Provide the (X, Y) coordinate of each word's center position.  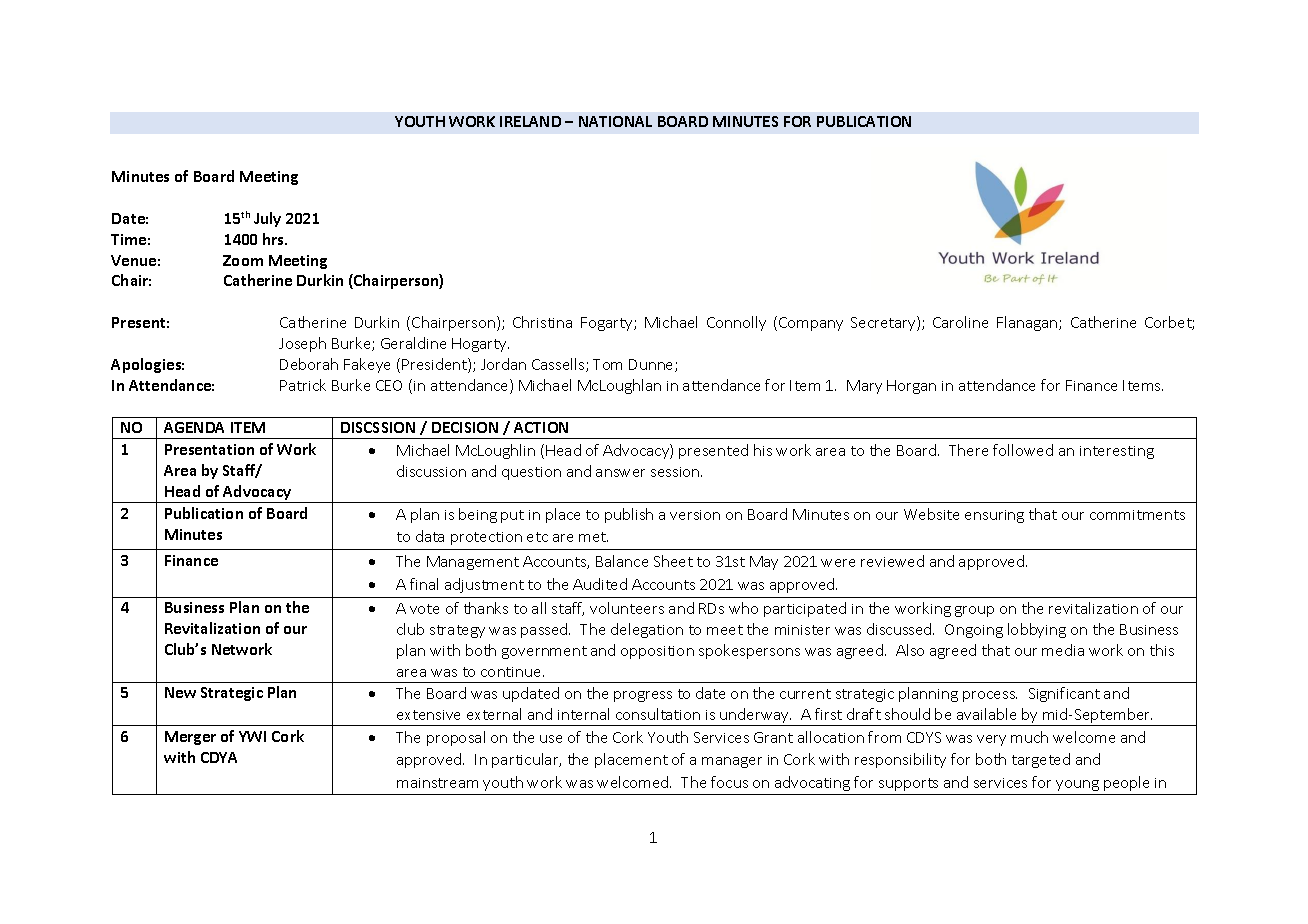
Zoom (243, 260)
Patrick (303, 385)
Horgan (911, 387)
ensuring (994, 516)
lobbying (1037, 630)
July (267, 219)
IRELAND (530, 121)
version (695, 515)
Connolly (736, 323)
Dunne (652, 365)
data (430, 536)
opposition (657, 652)
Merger (190, 738)
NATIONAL (615, 121)
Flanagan (1028, 323)
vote (424, 609)
